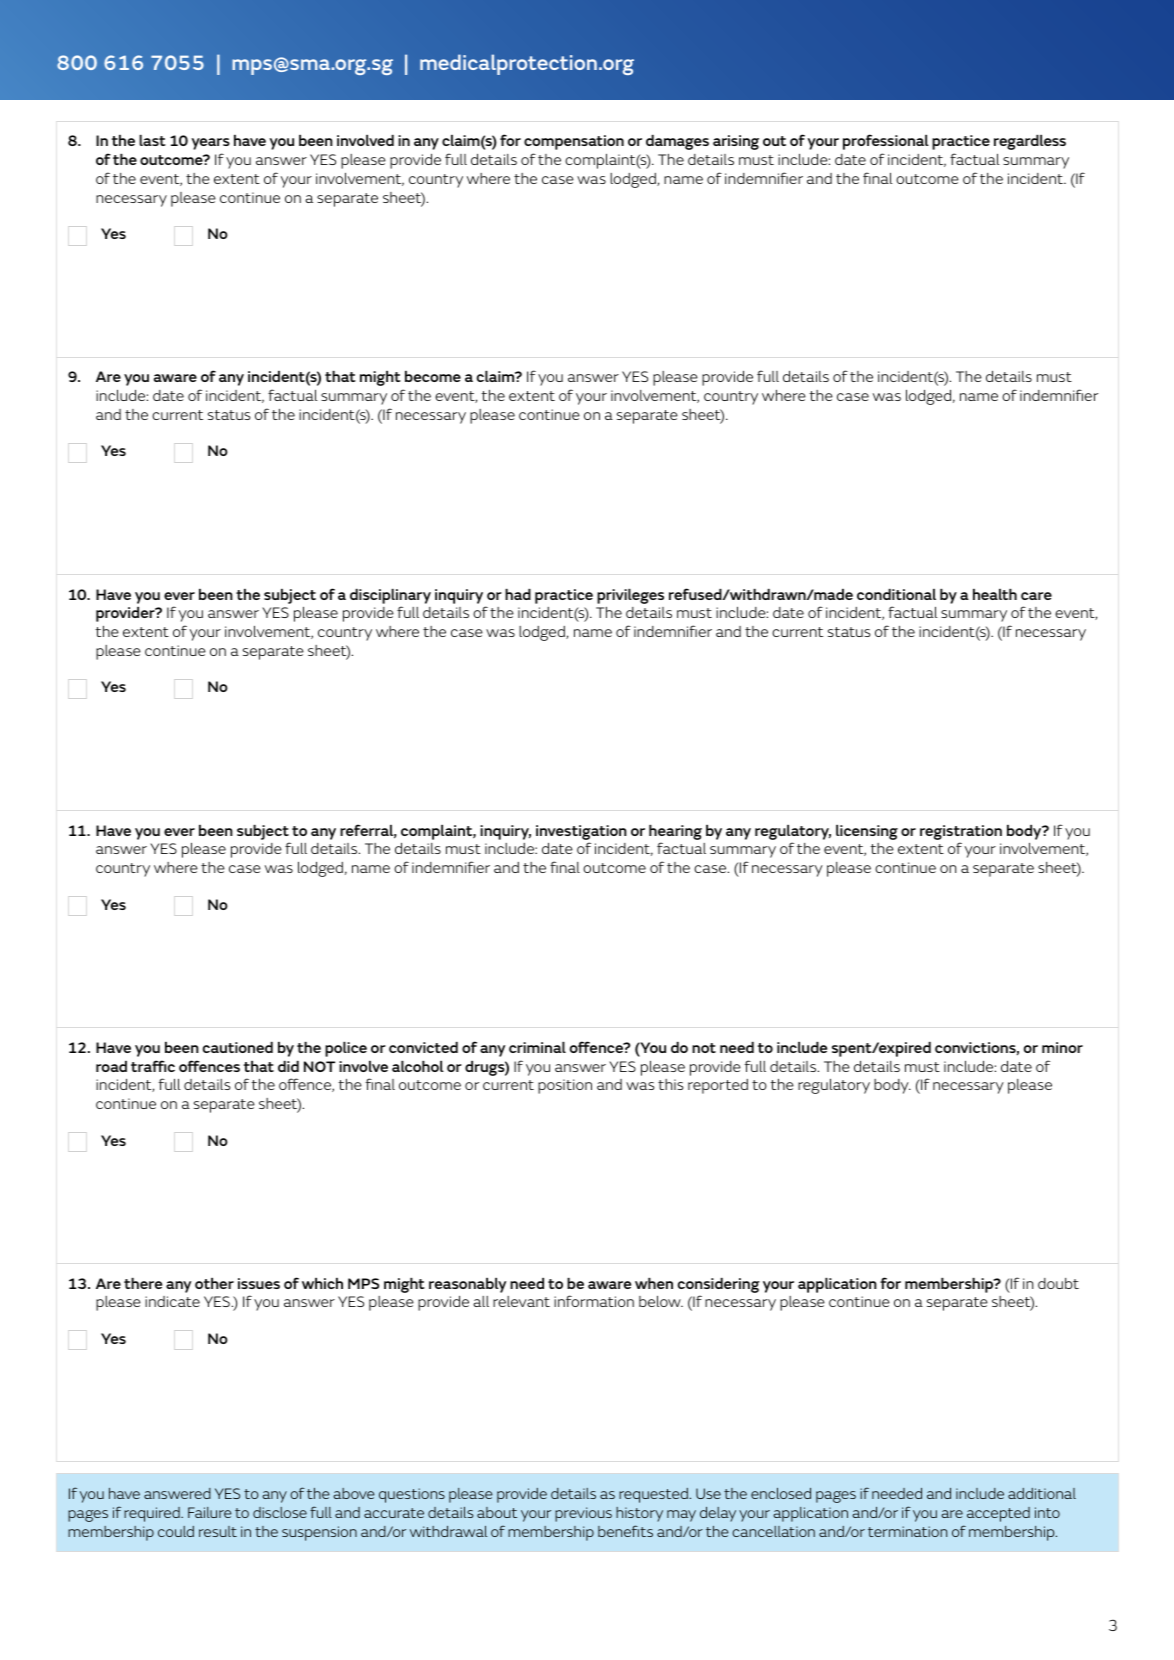 Image resolution: width=1174 pixels, height=1660 pixels. What do you see at coordinates (581, 832) in the screenshot?
I see `investigation` at bounding box center [581, 832].
